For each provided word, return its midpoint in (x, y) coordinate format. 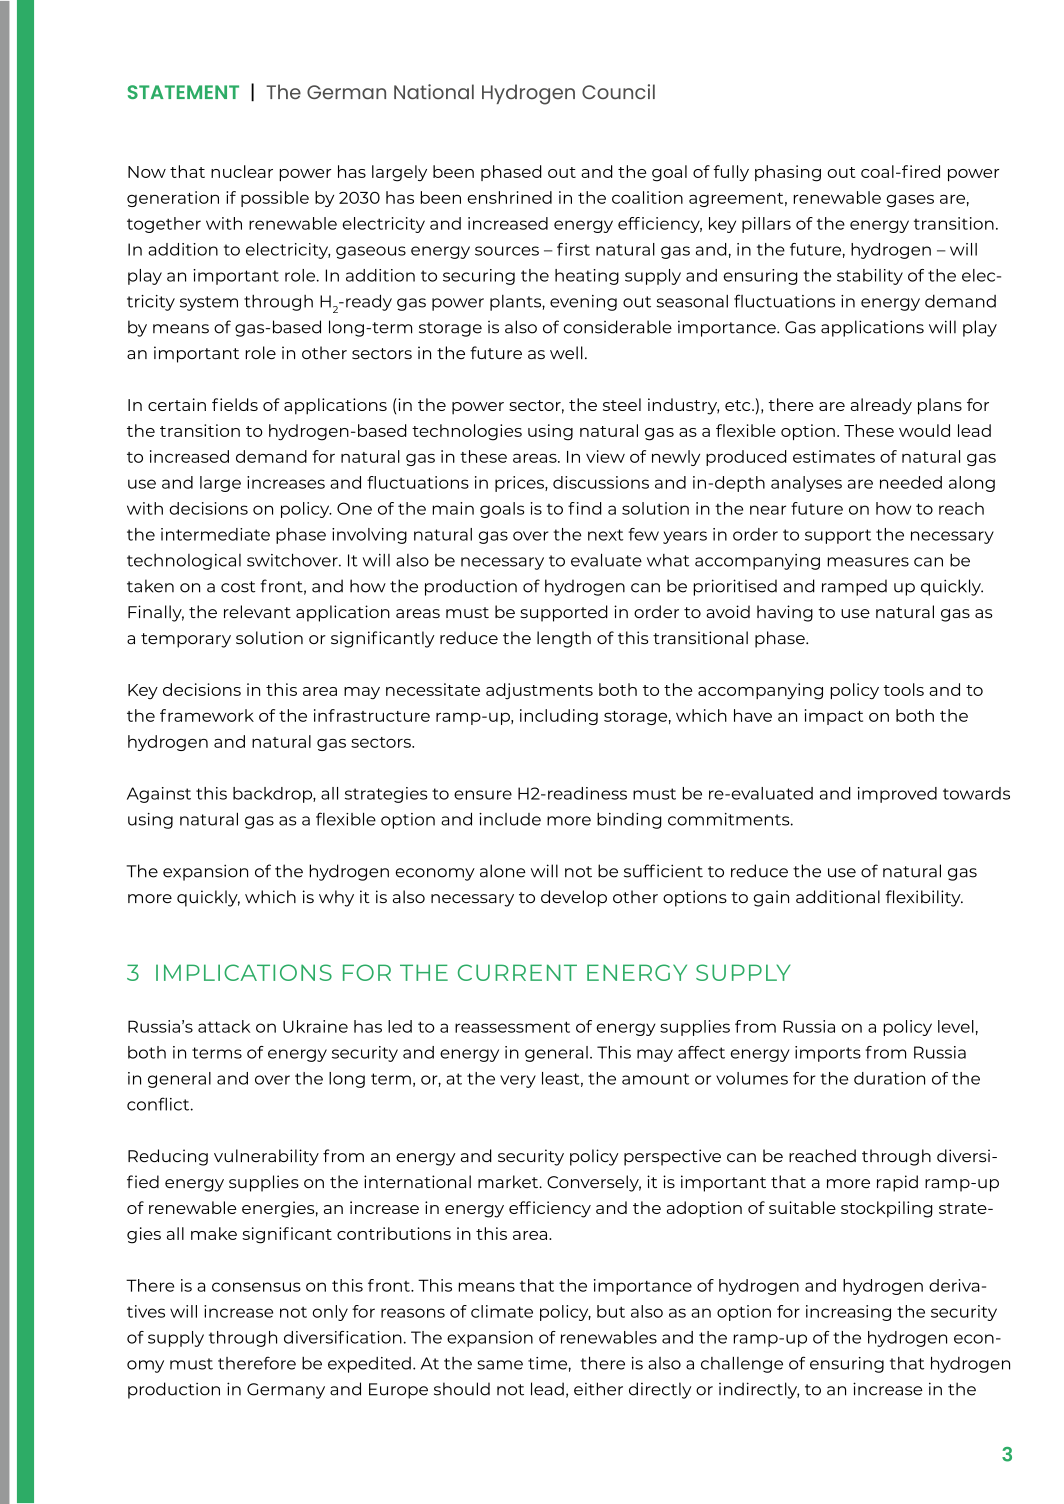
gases (910, 200)
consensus (256, 1287)
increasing (848, 1313)
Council (618, 92)
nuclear (242, 171)
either (598, 1389)
